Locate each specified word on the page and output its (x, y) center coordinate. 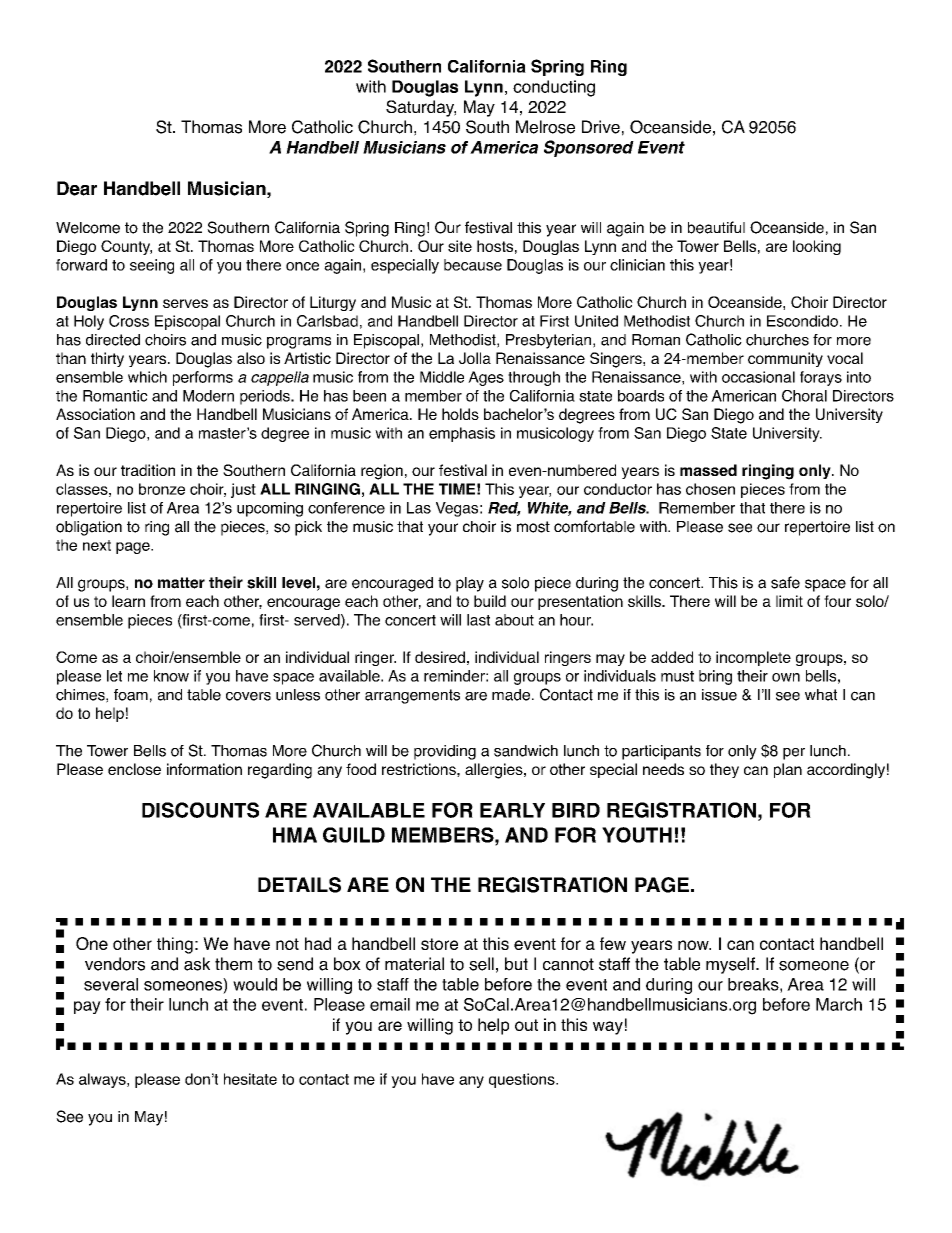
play (470, 584)
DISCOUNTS (200, 810)
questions (523, 1080)
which (147, 377)
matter (181, 583)
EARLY (512, 810)
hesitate (250, 1079)
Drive (601, 127)
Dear (77, 188)
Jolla (475, 358)
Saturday (421, 108)
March (839, 1004)
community (785, 359)
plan (788, 770)
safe (785, 582)
